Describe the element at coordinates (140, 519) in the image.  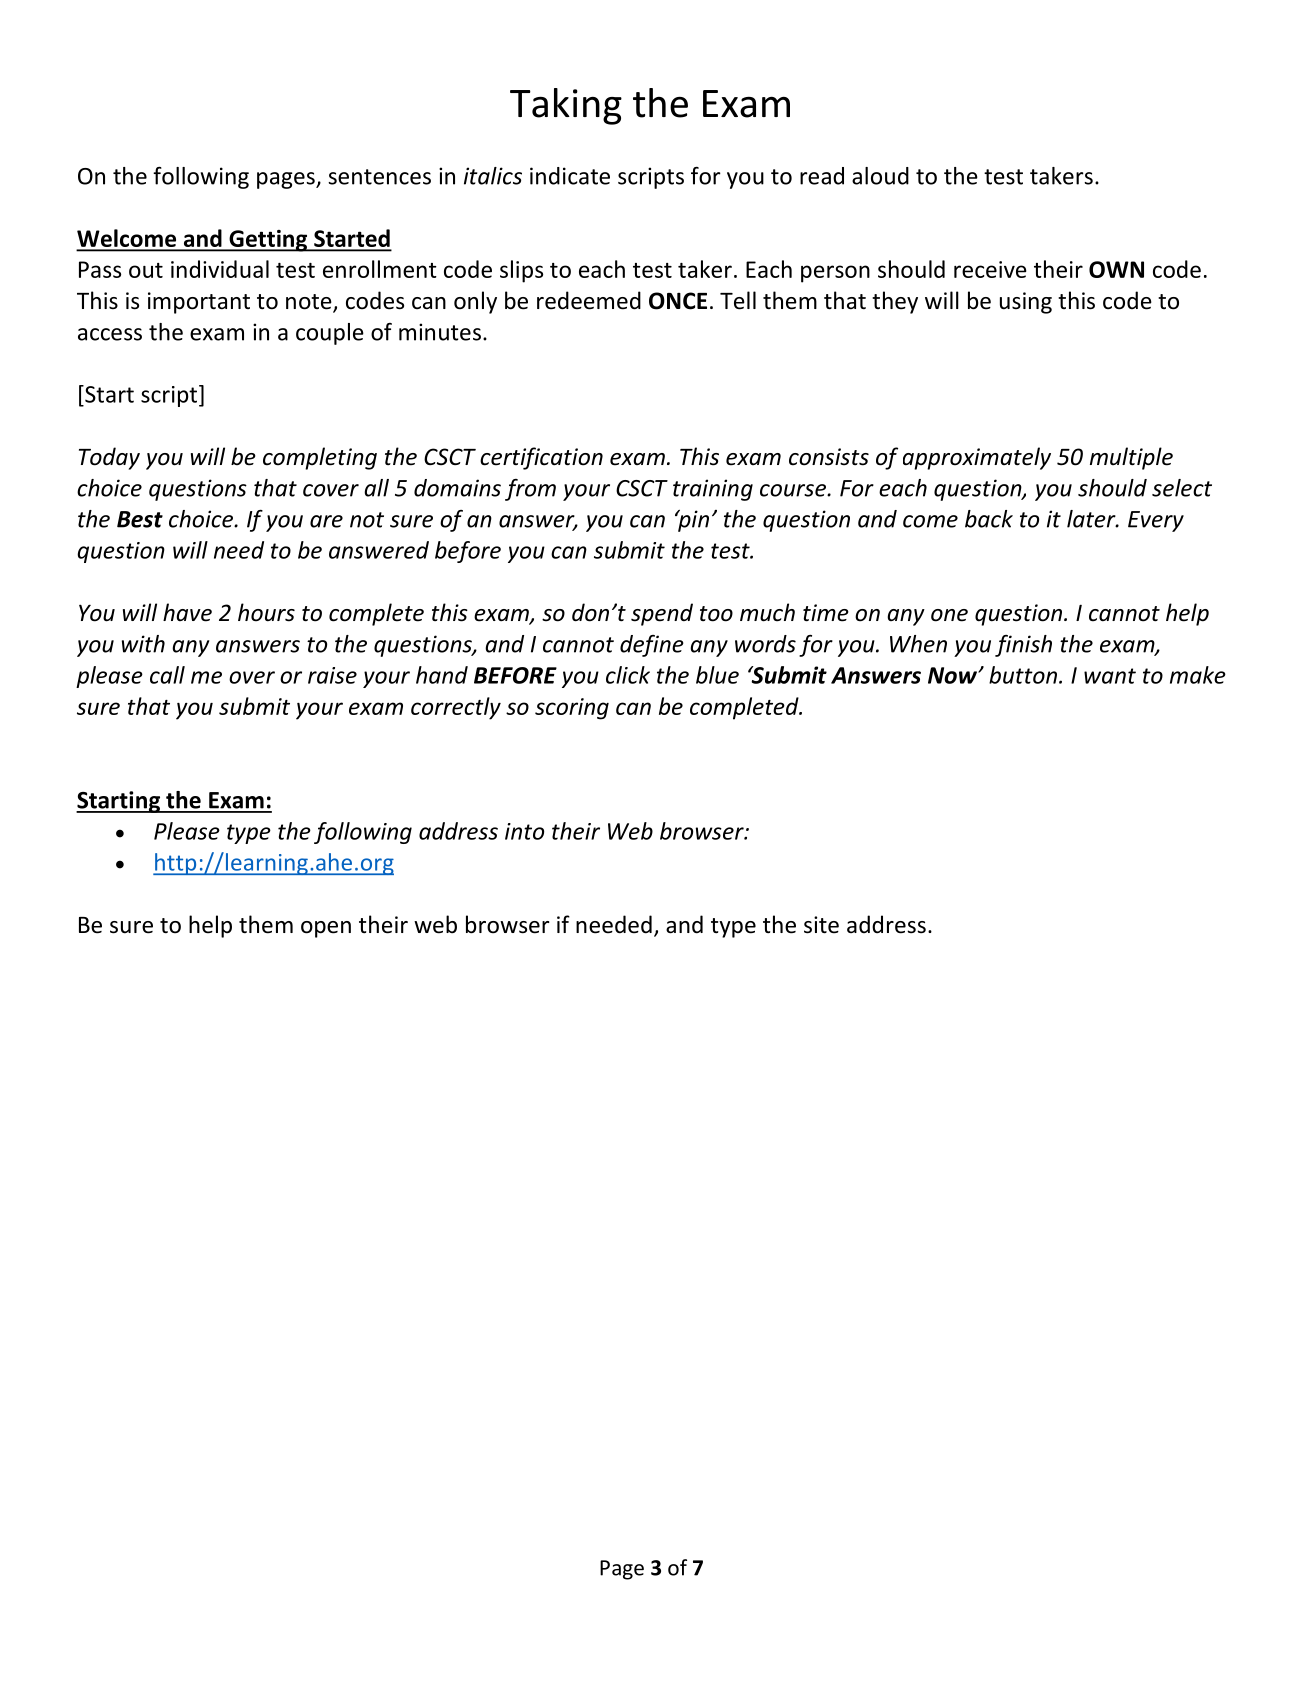
I see `Best` at that location.
